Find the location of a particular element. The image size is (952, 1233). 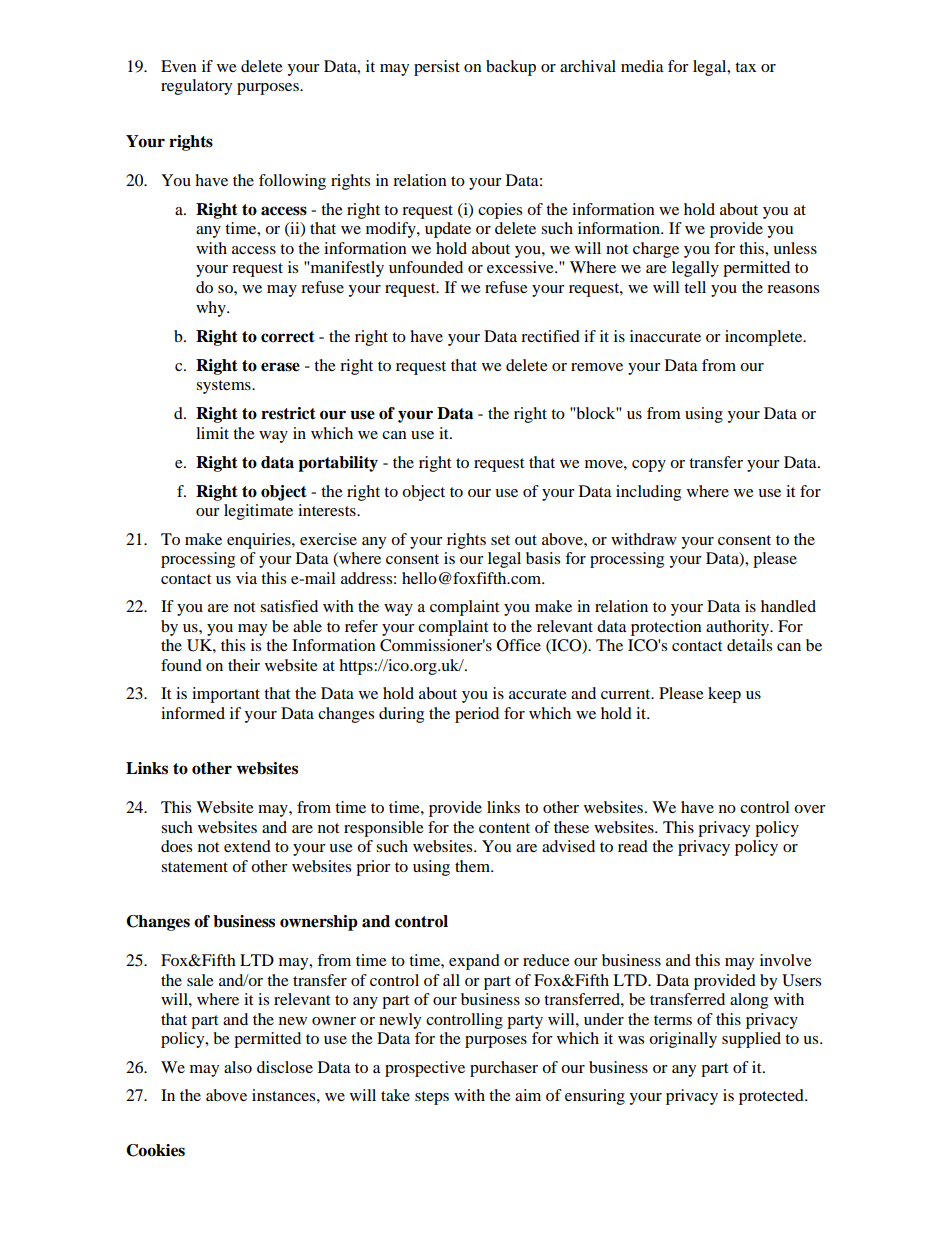

copy is located at coordinates (649, 466).
